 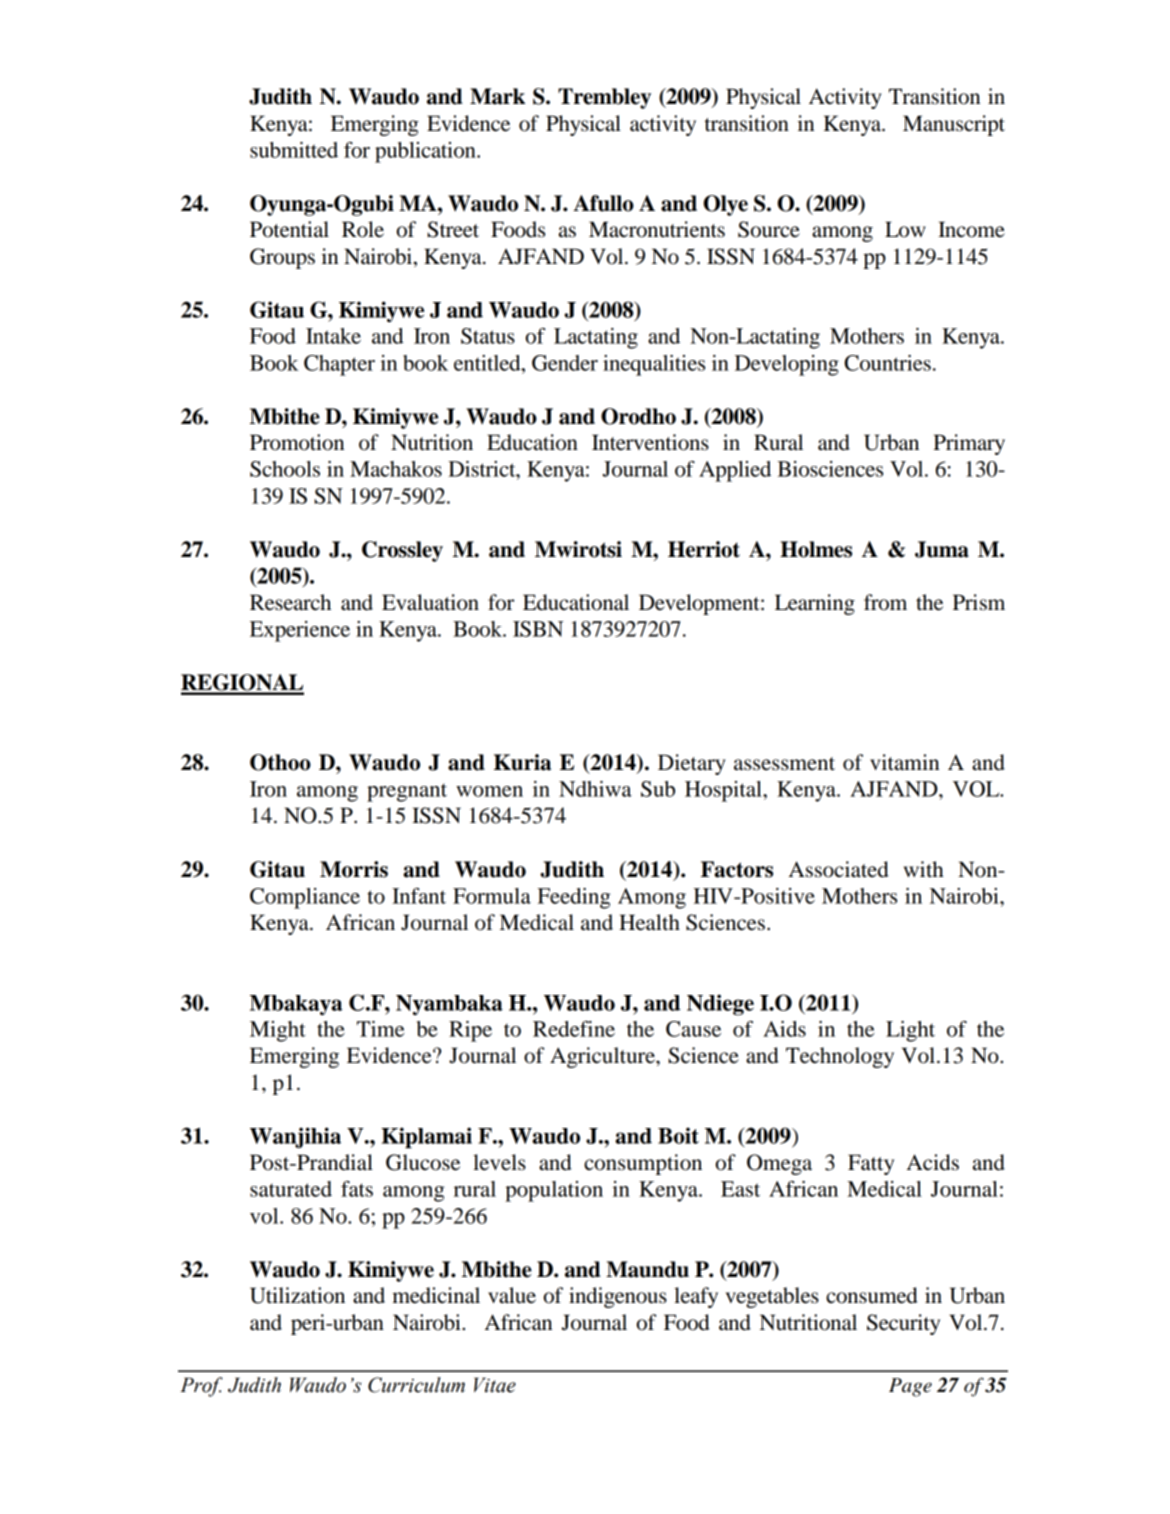 I want to click on Might, so click(x=278, y=1031).
